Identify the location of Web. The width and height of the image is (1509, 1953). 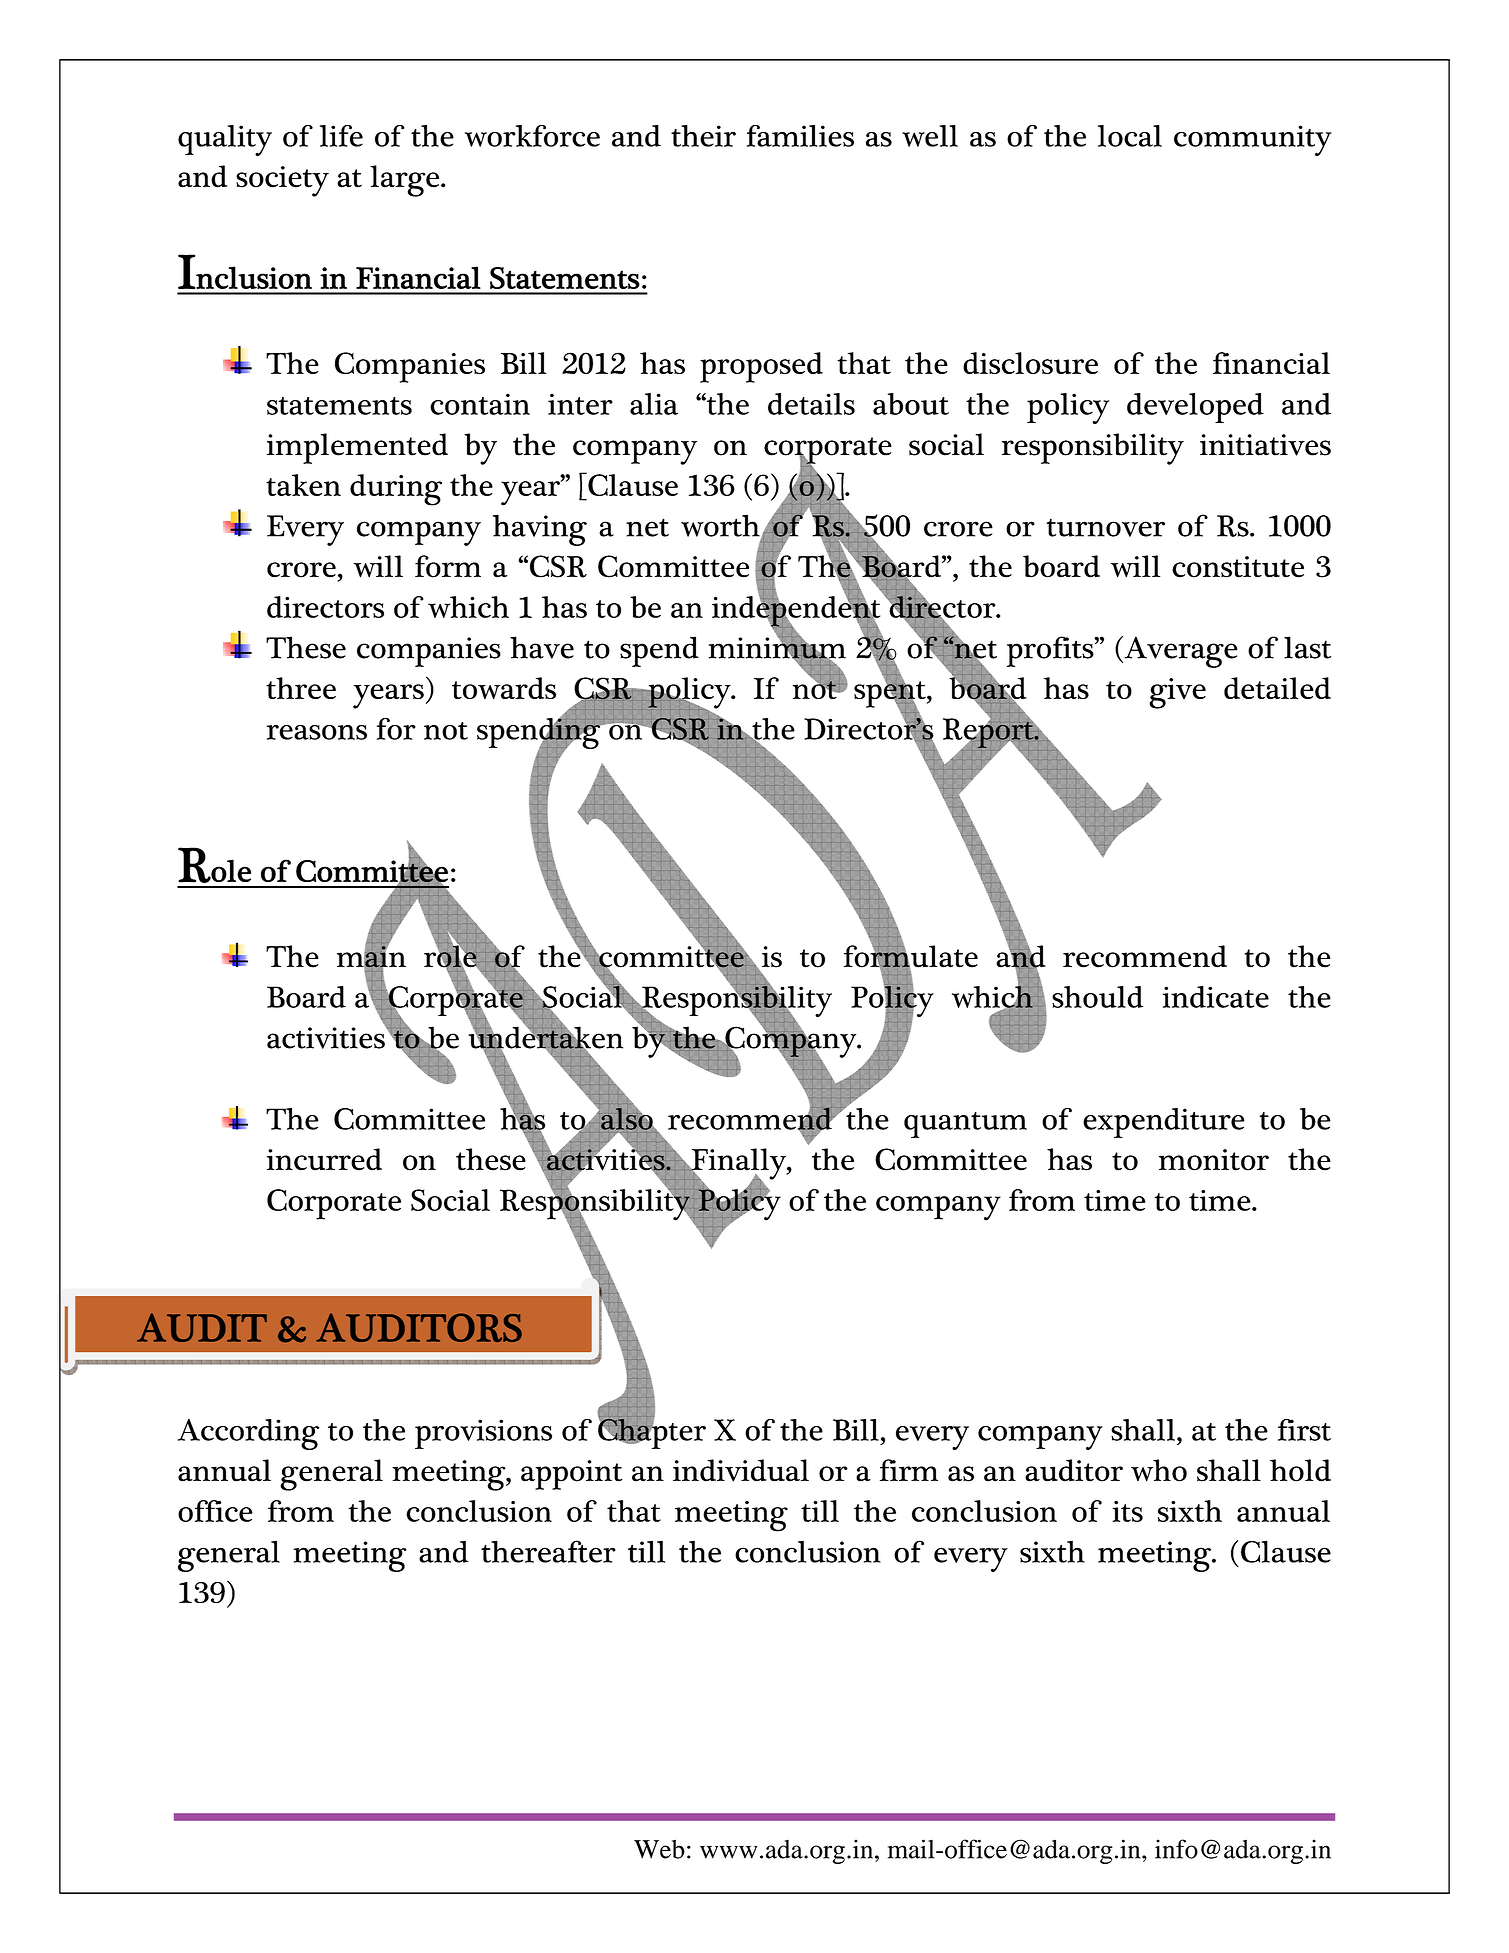
(659, 1849).
